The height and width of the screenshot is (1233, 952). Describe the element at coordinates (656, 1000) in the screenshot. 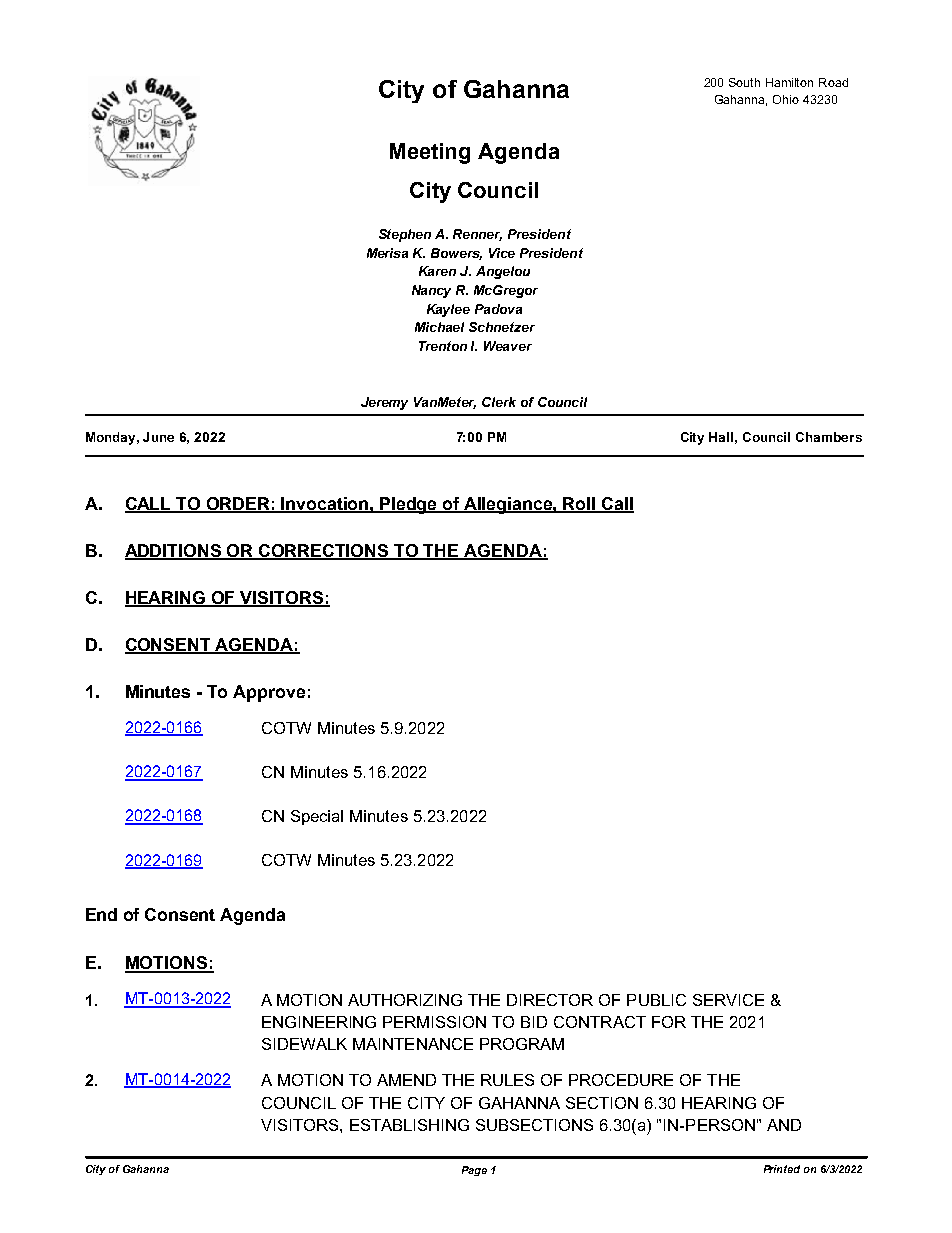

I see `PUBLIC` at that location.
